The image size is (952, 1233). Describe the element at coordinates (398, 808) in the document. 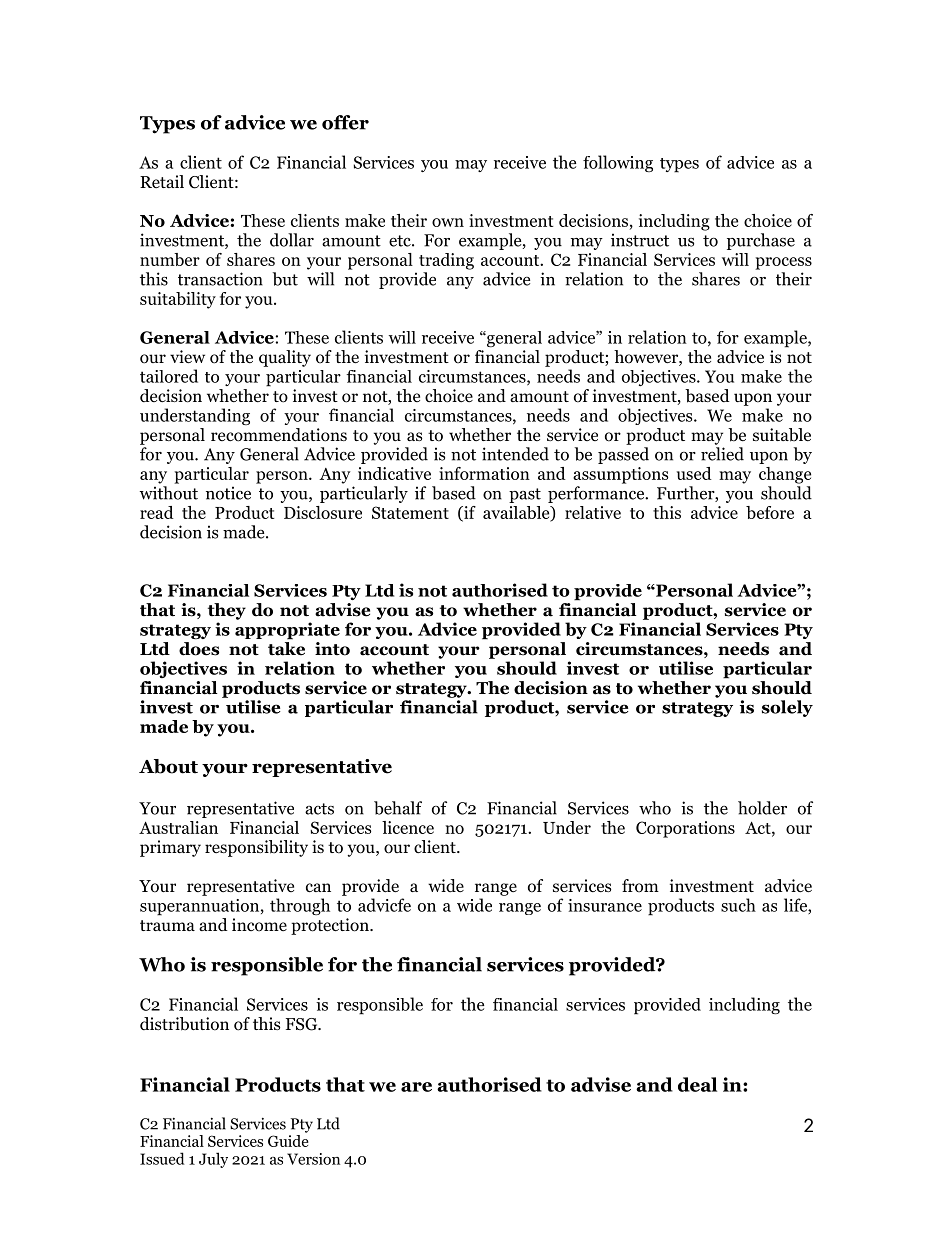

I see `behalf` at that location.
